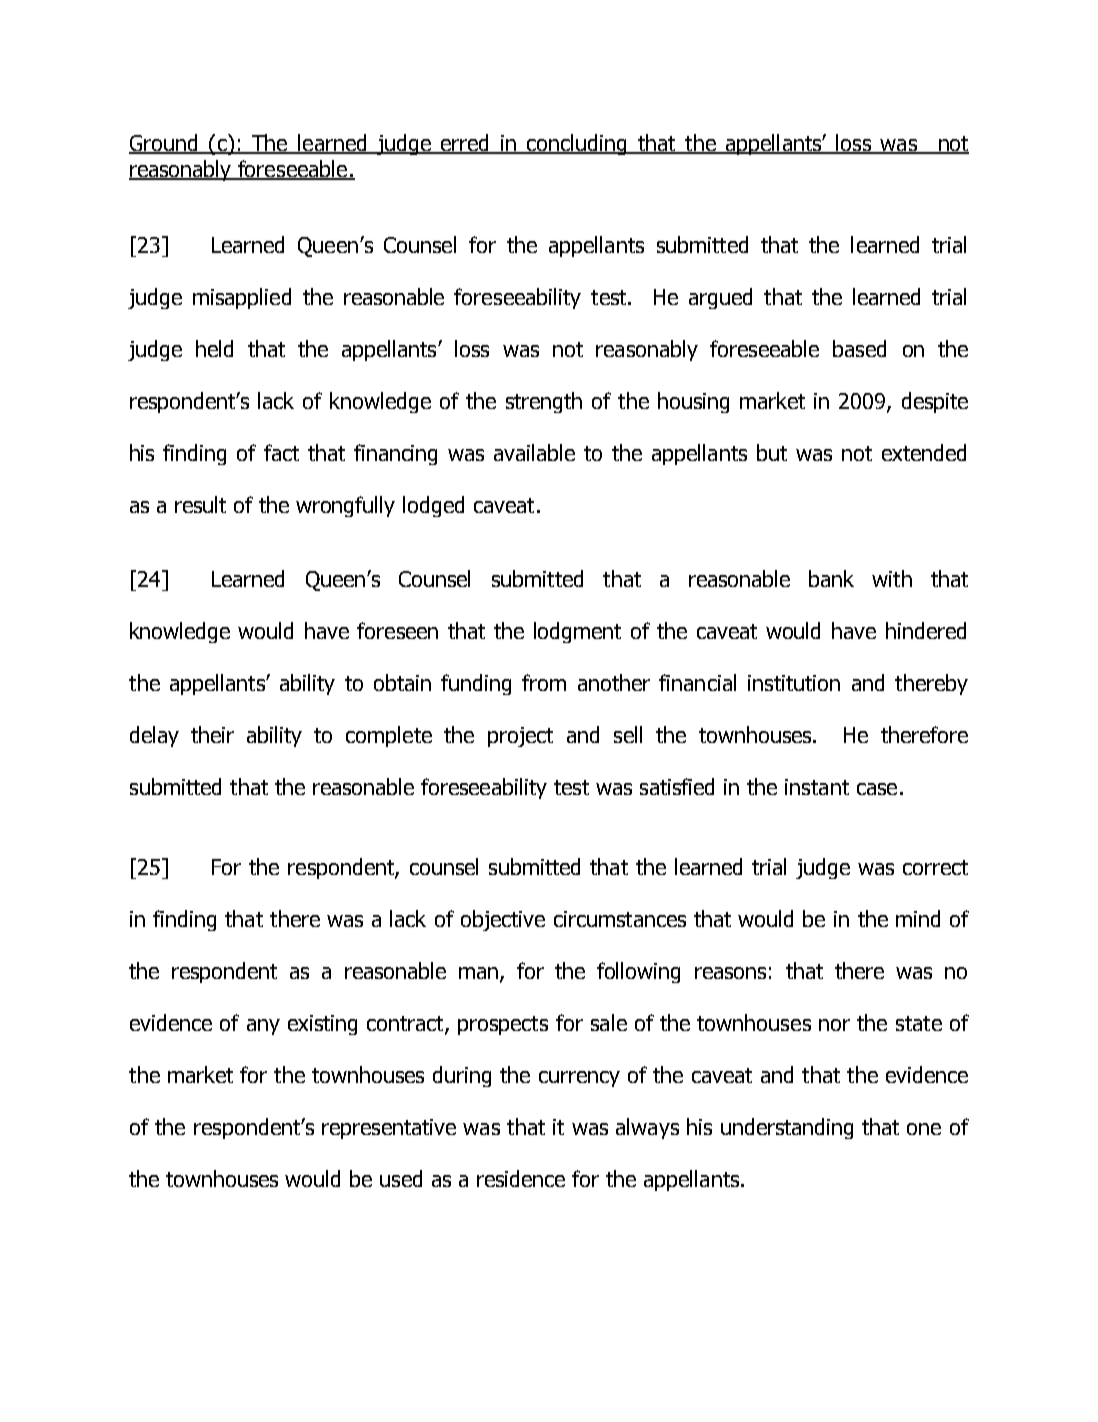 The image size is (1098, 1422). What do you see at coordinates (720, 298) in the document?
I see `argued` at bounding box center [720, 298].
